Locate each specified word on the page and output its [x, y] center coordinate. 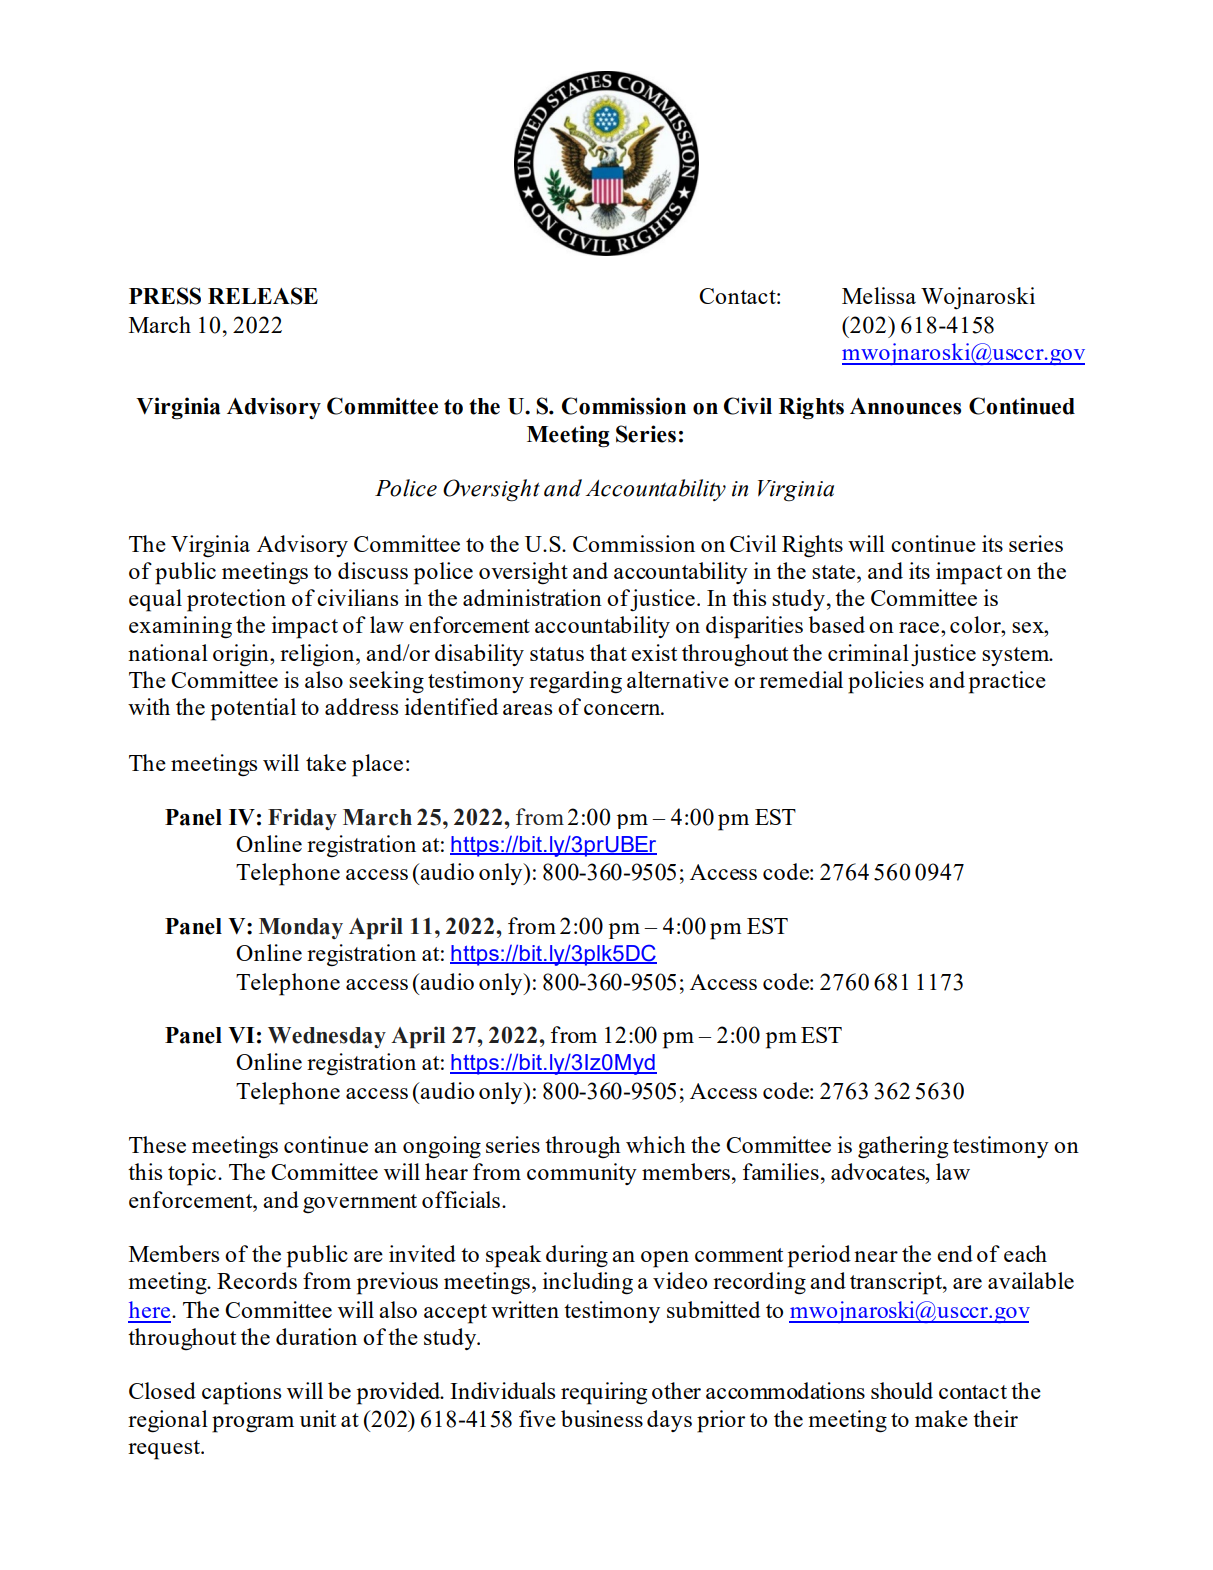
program [253, 1424]
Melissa [879, 295]
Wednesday [327, 1037]
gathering [903, 1147]
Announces [905, 406]
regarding [575, 682]
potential [253, 709]
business [602, 1418]
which [656, 1144]
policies [886, 682]
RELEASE [263, 296]
